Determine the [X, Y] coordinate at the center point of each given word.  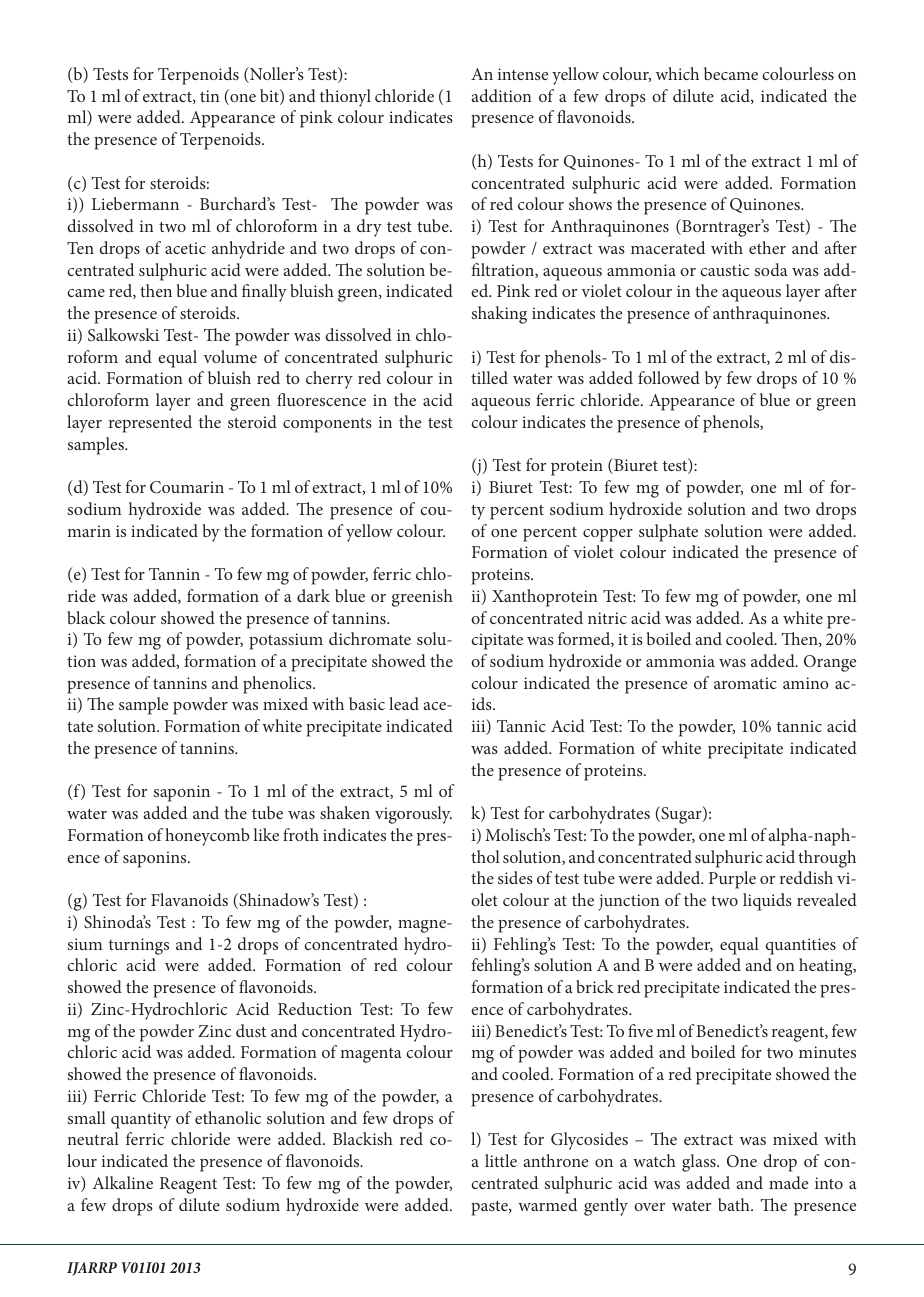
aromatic [745, 683]
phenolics [278, 685]
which [677, 73]
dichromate [370, 638]
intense [523, 74]
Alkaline [123, 1182]
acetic [185, 248]
